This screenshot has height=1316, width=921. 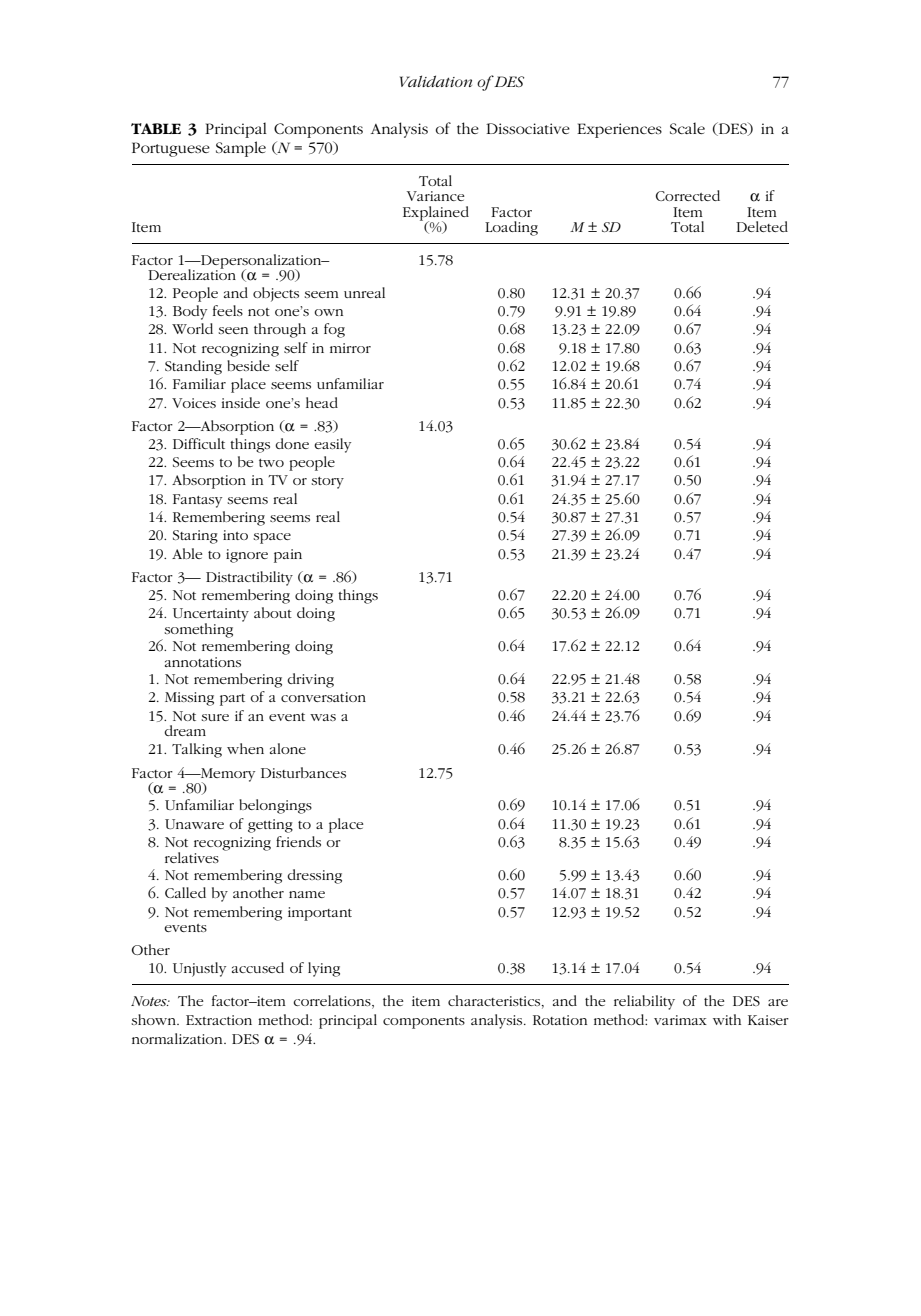 What do you see at coordinates (332, 445) in the screenshot?
I see `easily` at bounding box center [332, 445].
